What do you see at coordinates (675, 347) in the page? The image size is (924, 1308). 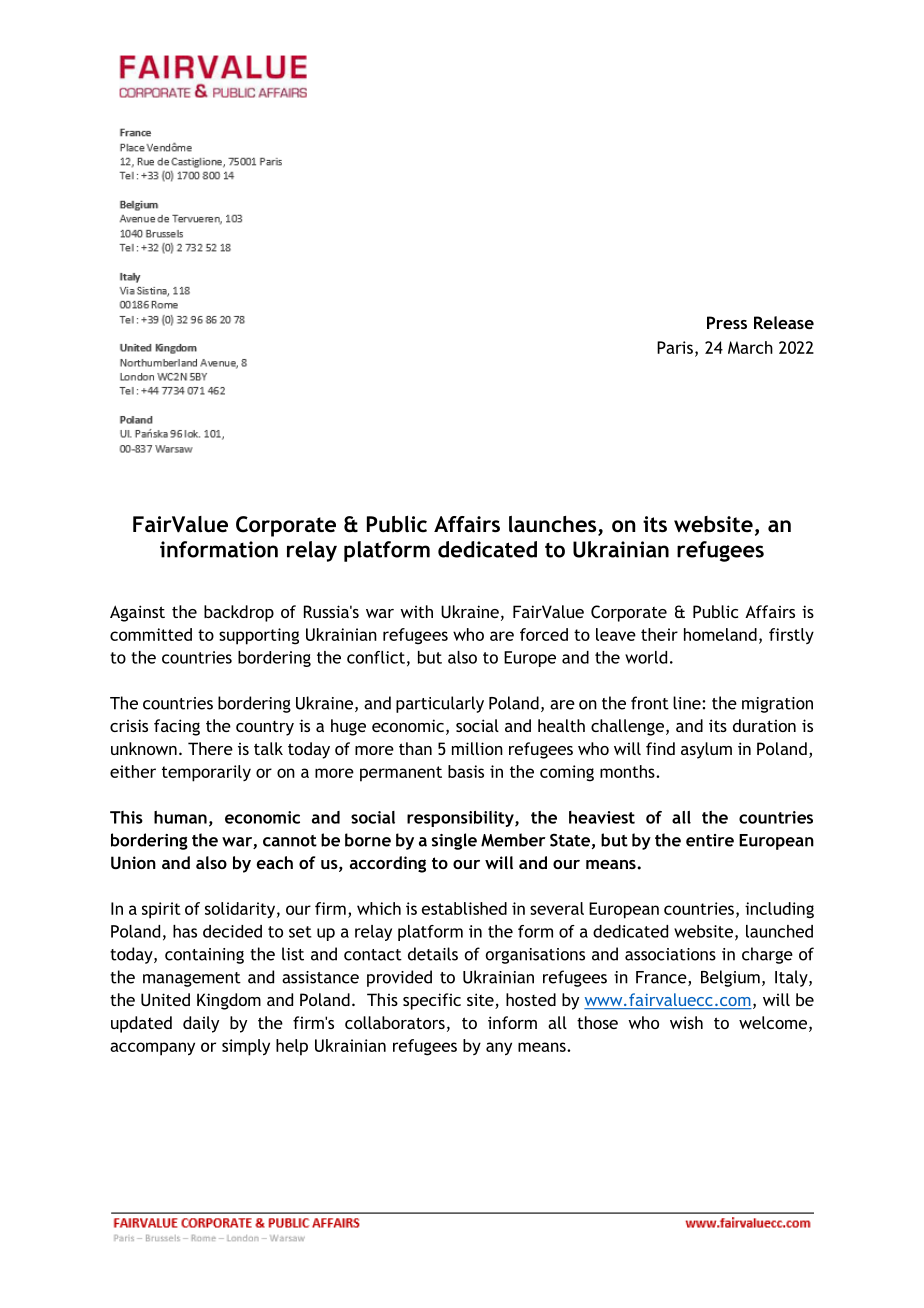 I see `Paris` at bounding box center [675, 347].
